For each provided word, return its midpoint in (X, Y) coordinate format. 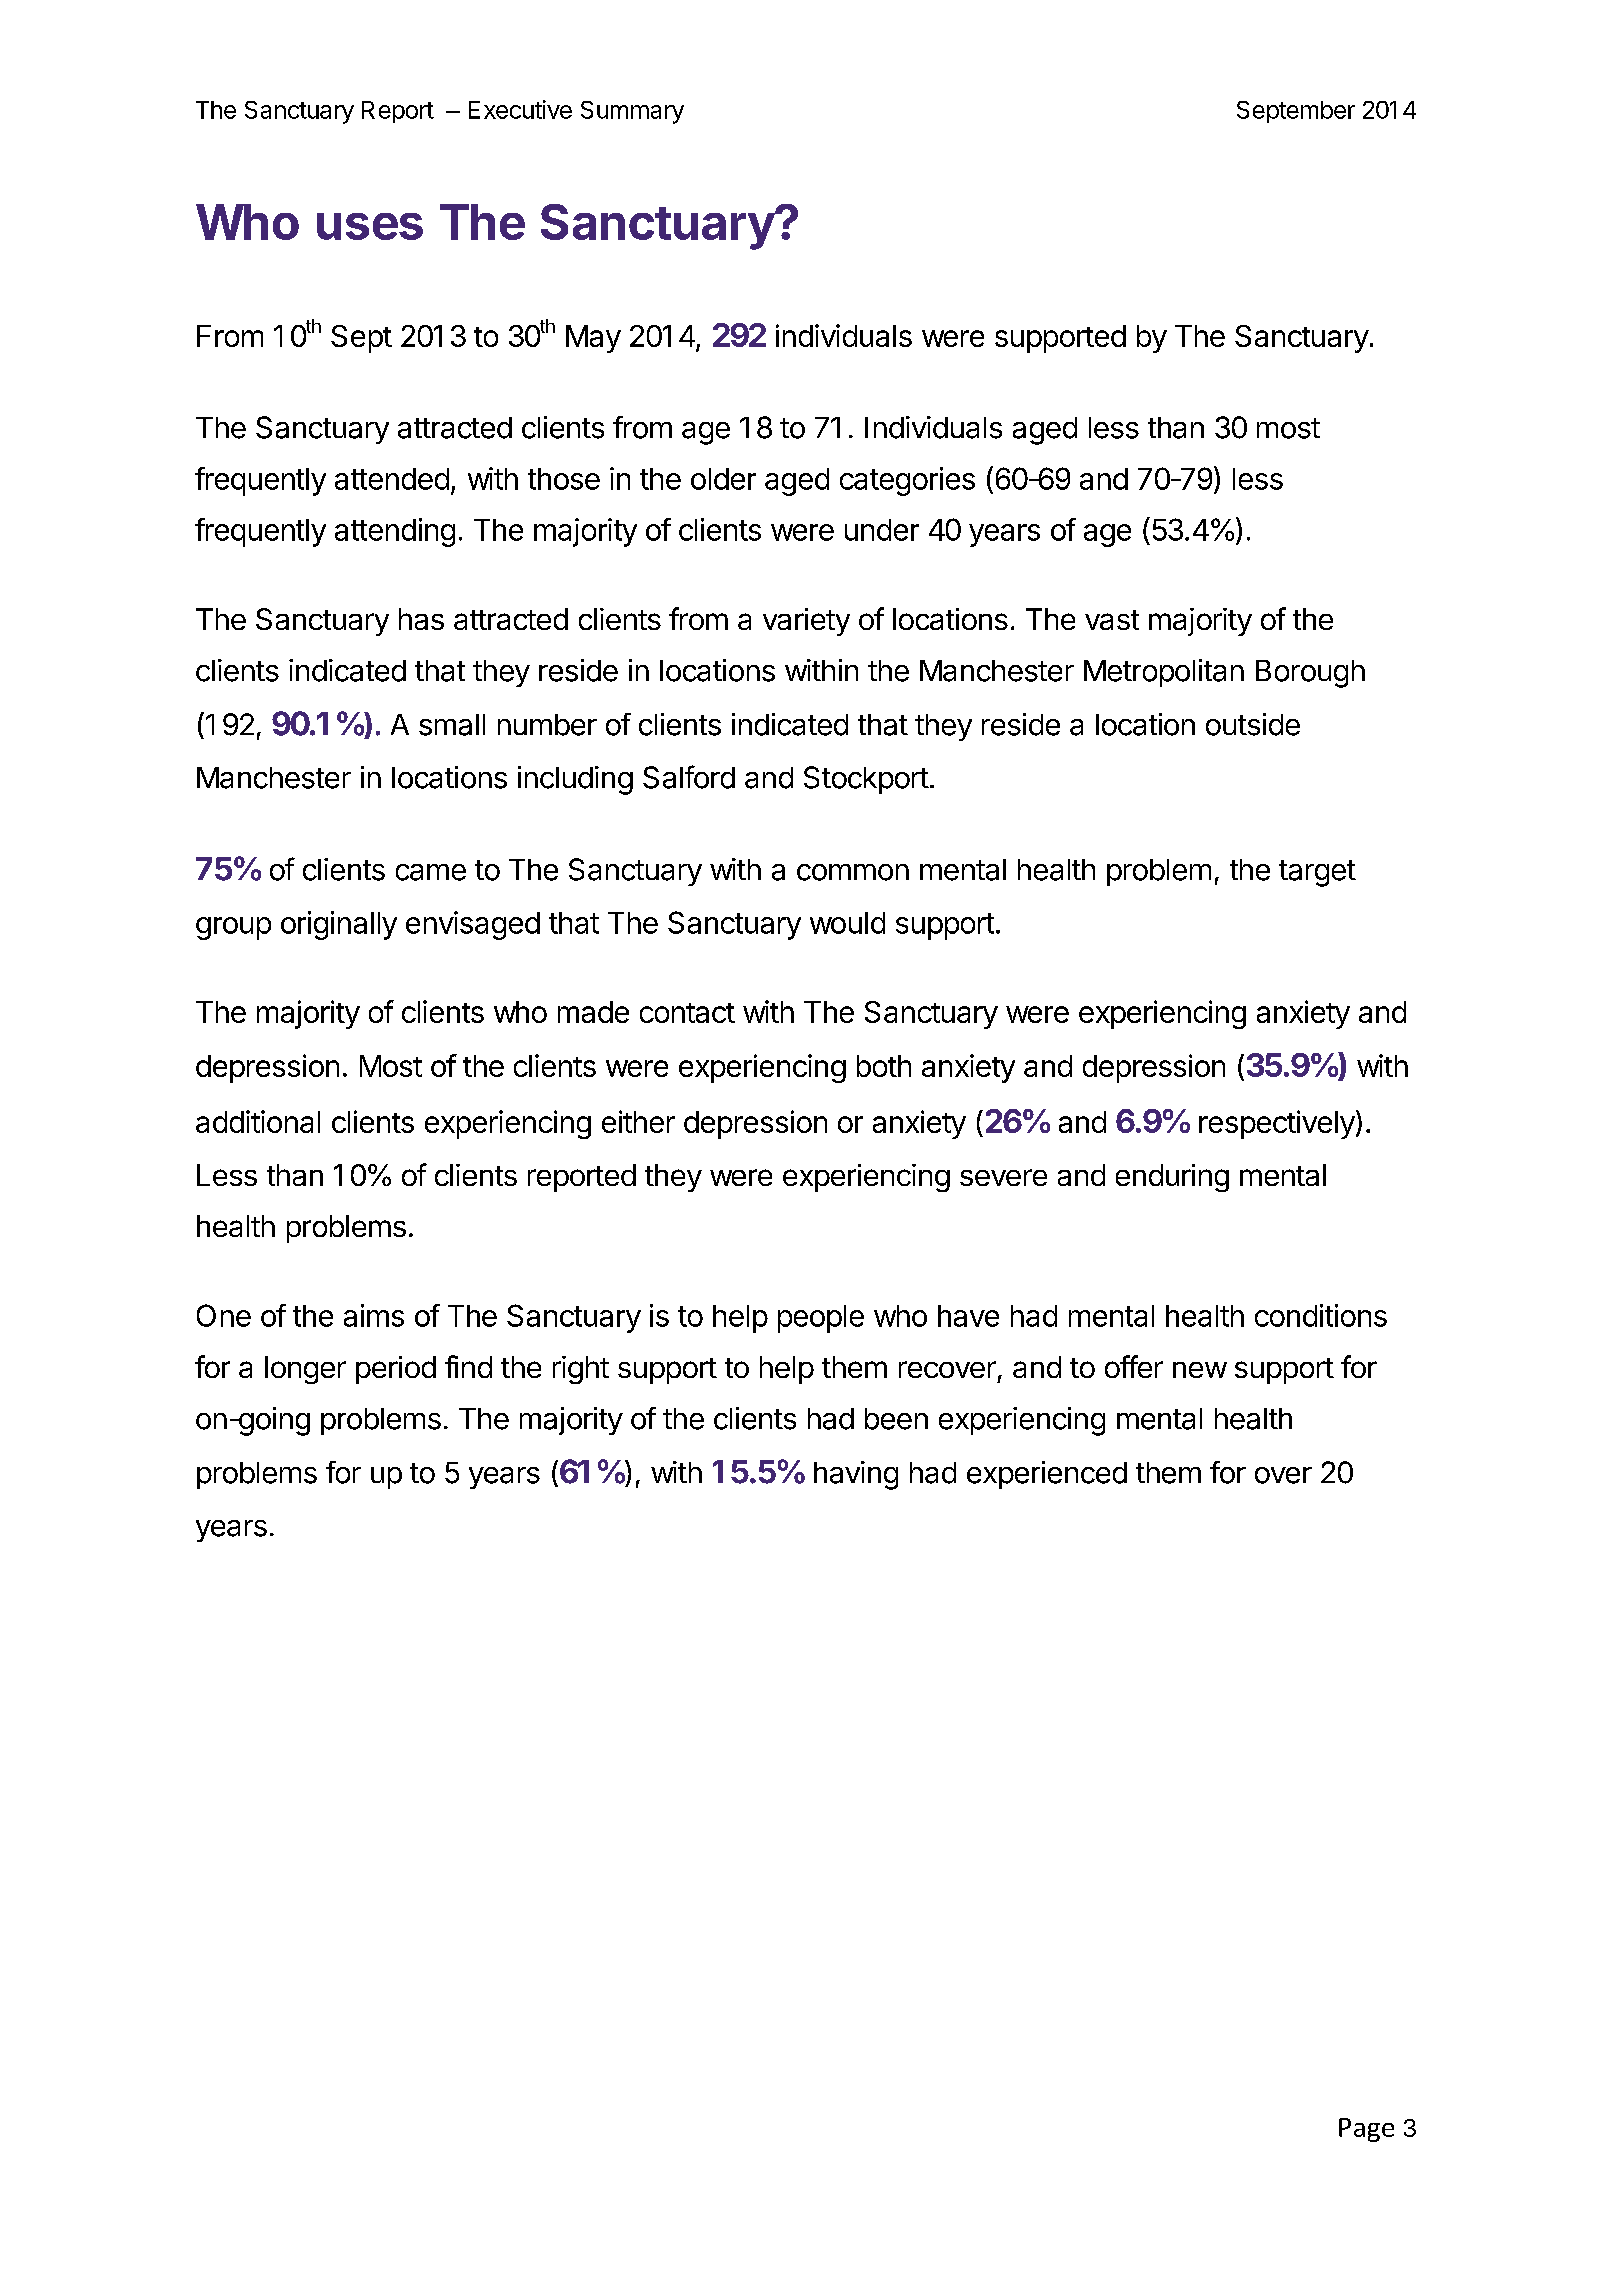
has (421, 619)
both (884, 1066)
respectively (1277, 1124)
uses (370, 226)
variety (806, 622)
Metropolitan (1164, 673)
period (396, 1370)
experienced (1047, 1475)
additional (258, 1121)
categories (907, 481)
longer (305, 1370)
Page (1366, 2130)
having (856, 1475)
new (1200, 1370)
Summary (632, 112)
